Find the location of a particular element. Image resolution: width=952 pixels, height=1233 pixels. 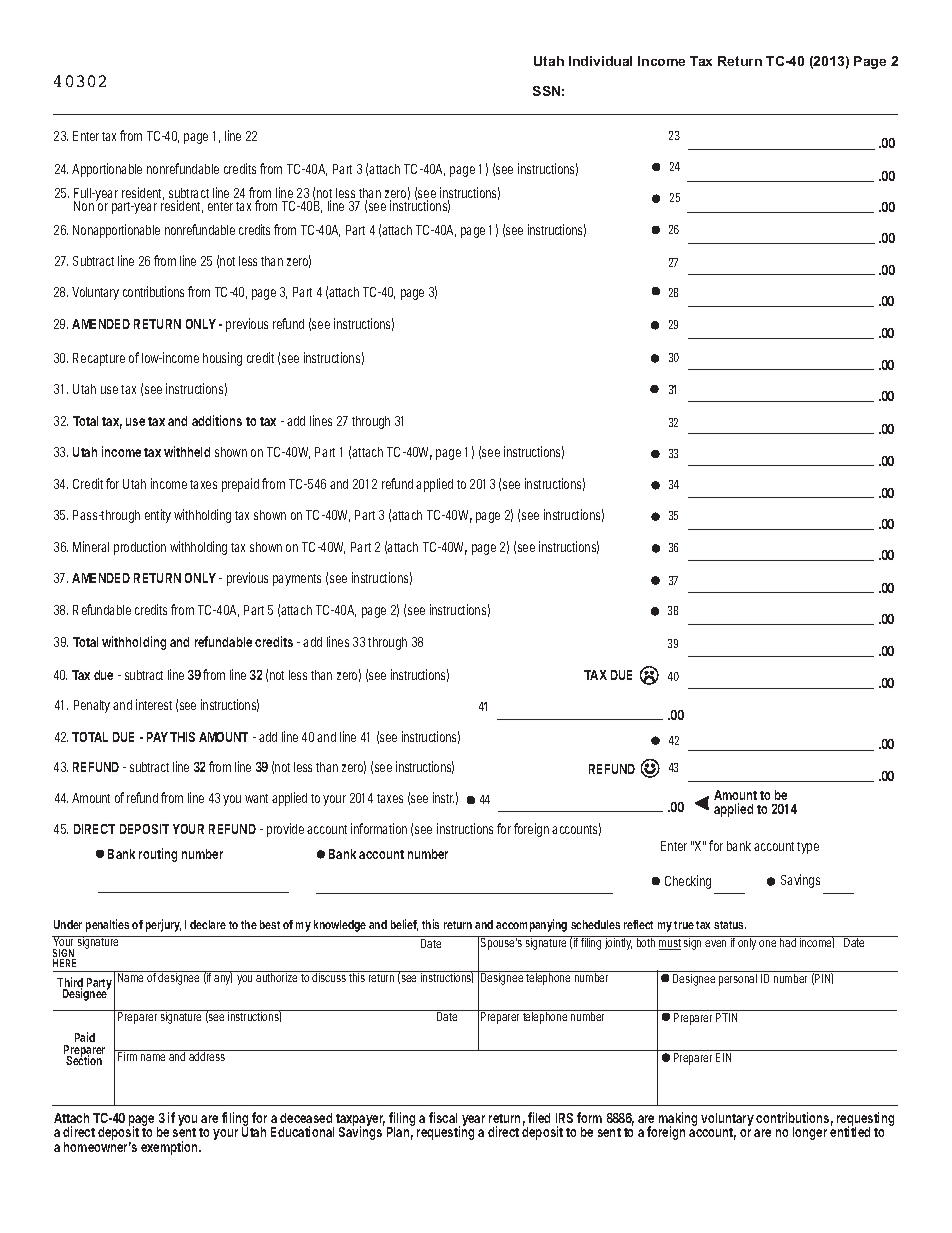

fiscal is located at coordinates (443, 1117).
